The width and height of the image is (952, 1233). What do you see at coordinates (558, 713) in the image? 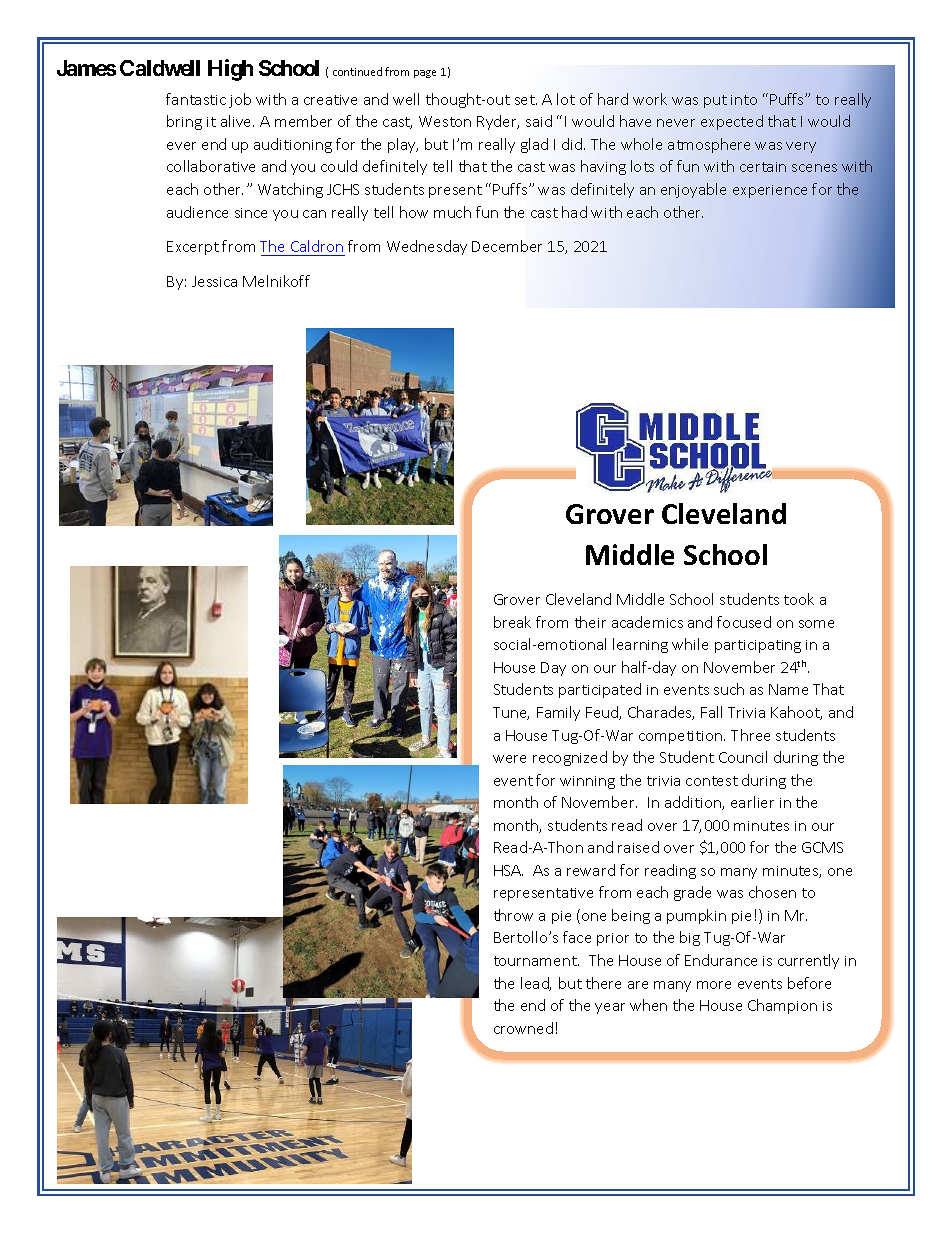
I see `Family` at bounding box center [558, 713].
